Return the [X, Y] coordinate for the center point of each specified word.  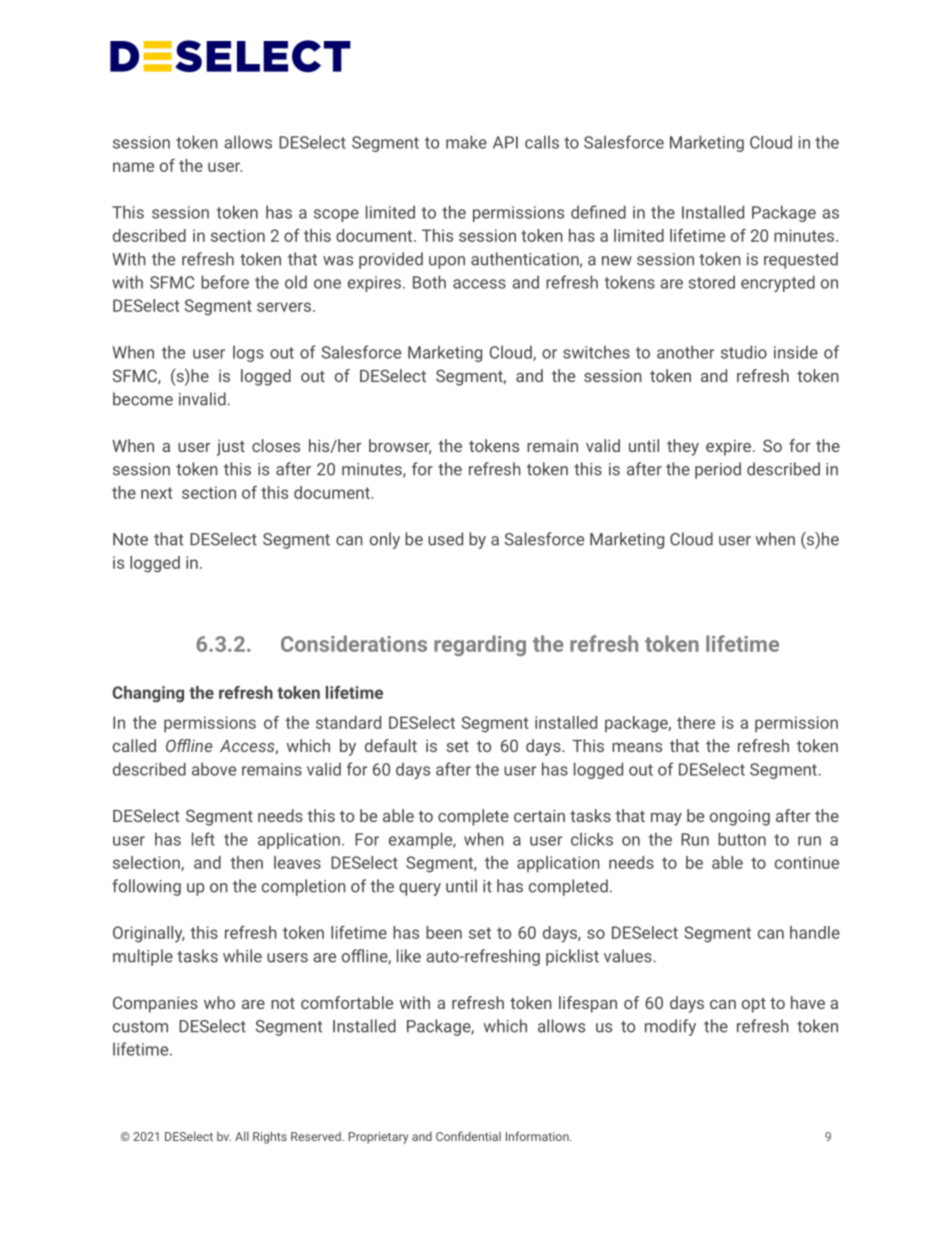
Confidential [468, 1136]
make [466, 142]
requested [801, 260]
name [133, 167]
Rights [270, 1137]
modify [670, 1027]
